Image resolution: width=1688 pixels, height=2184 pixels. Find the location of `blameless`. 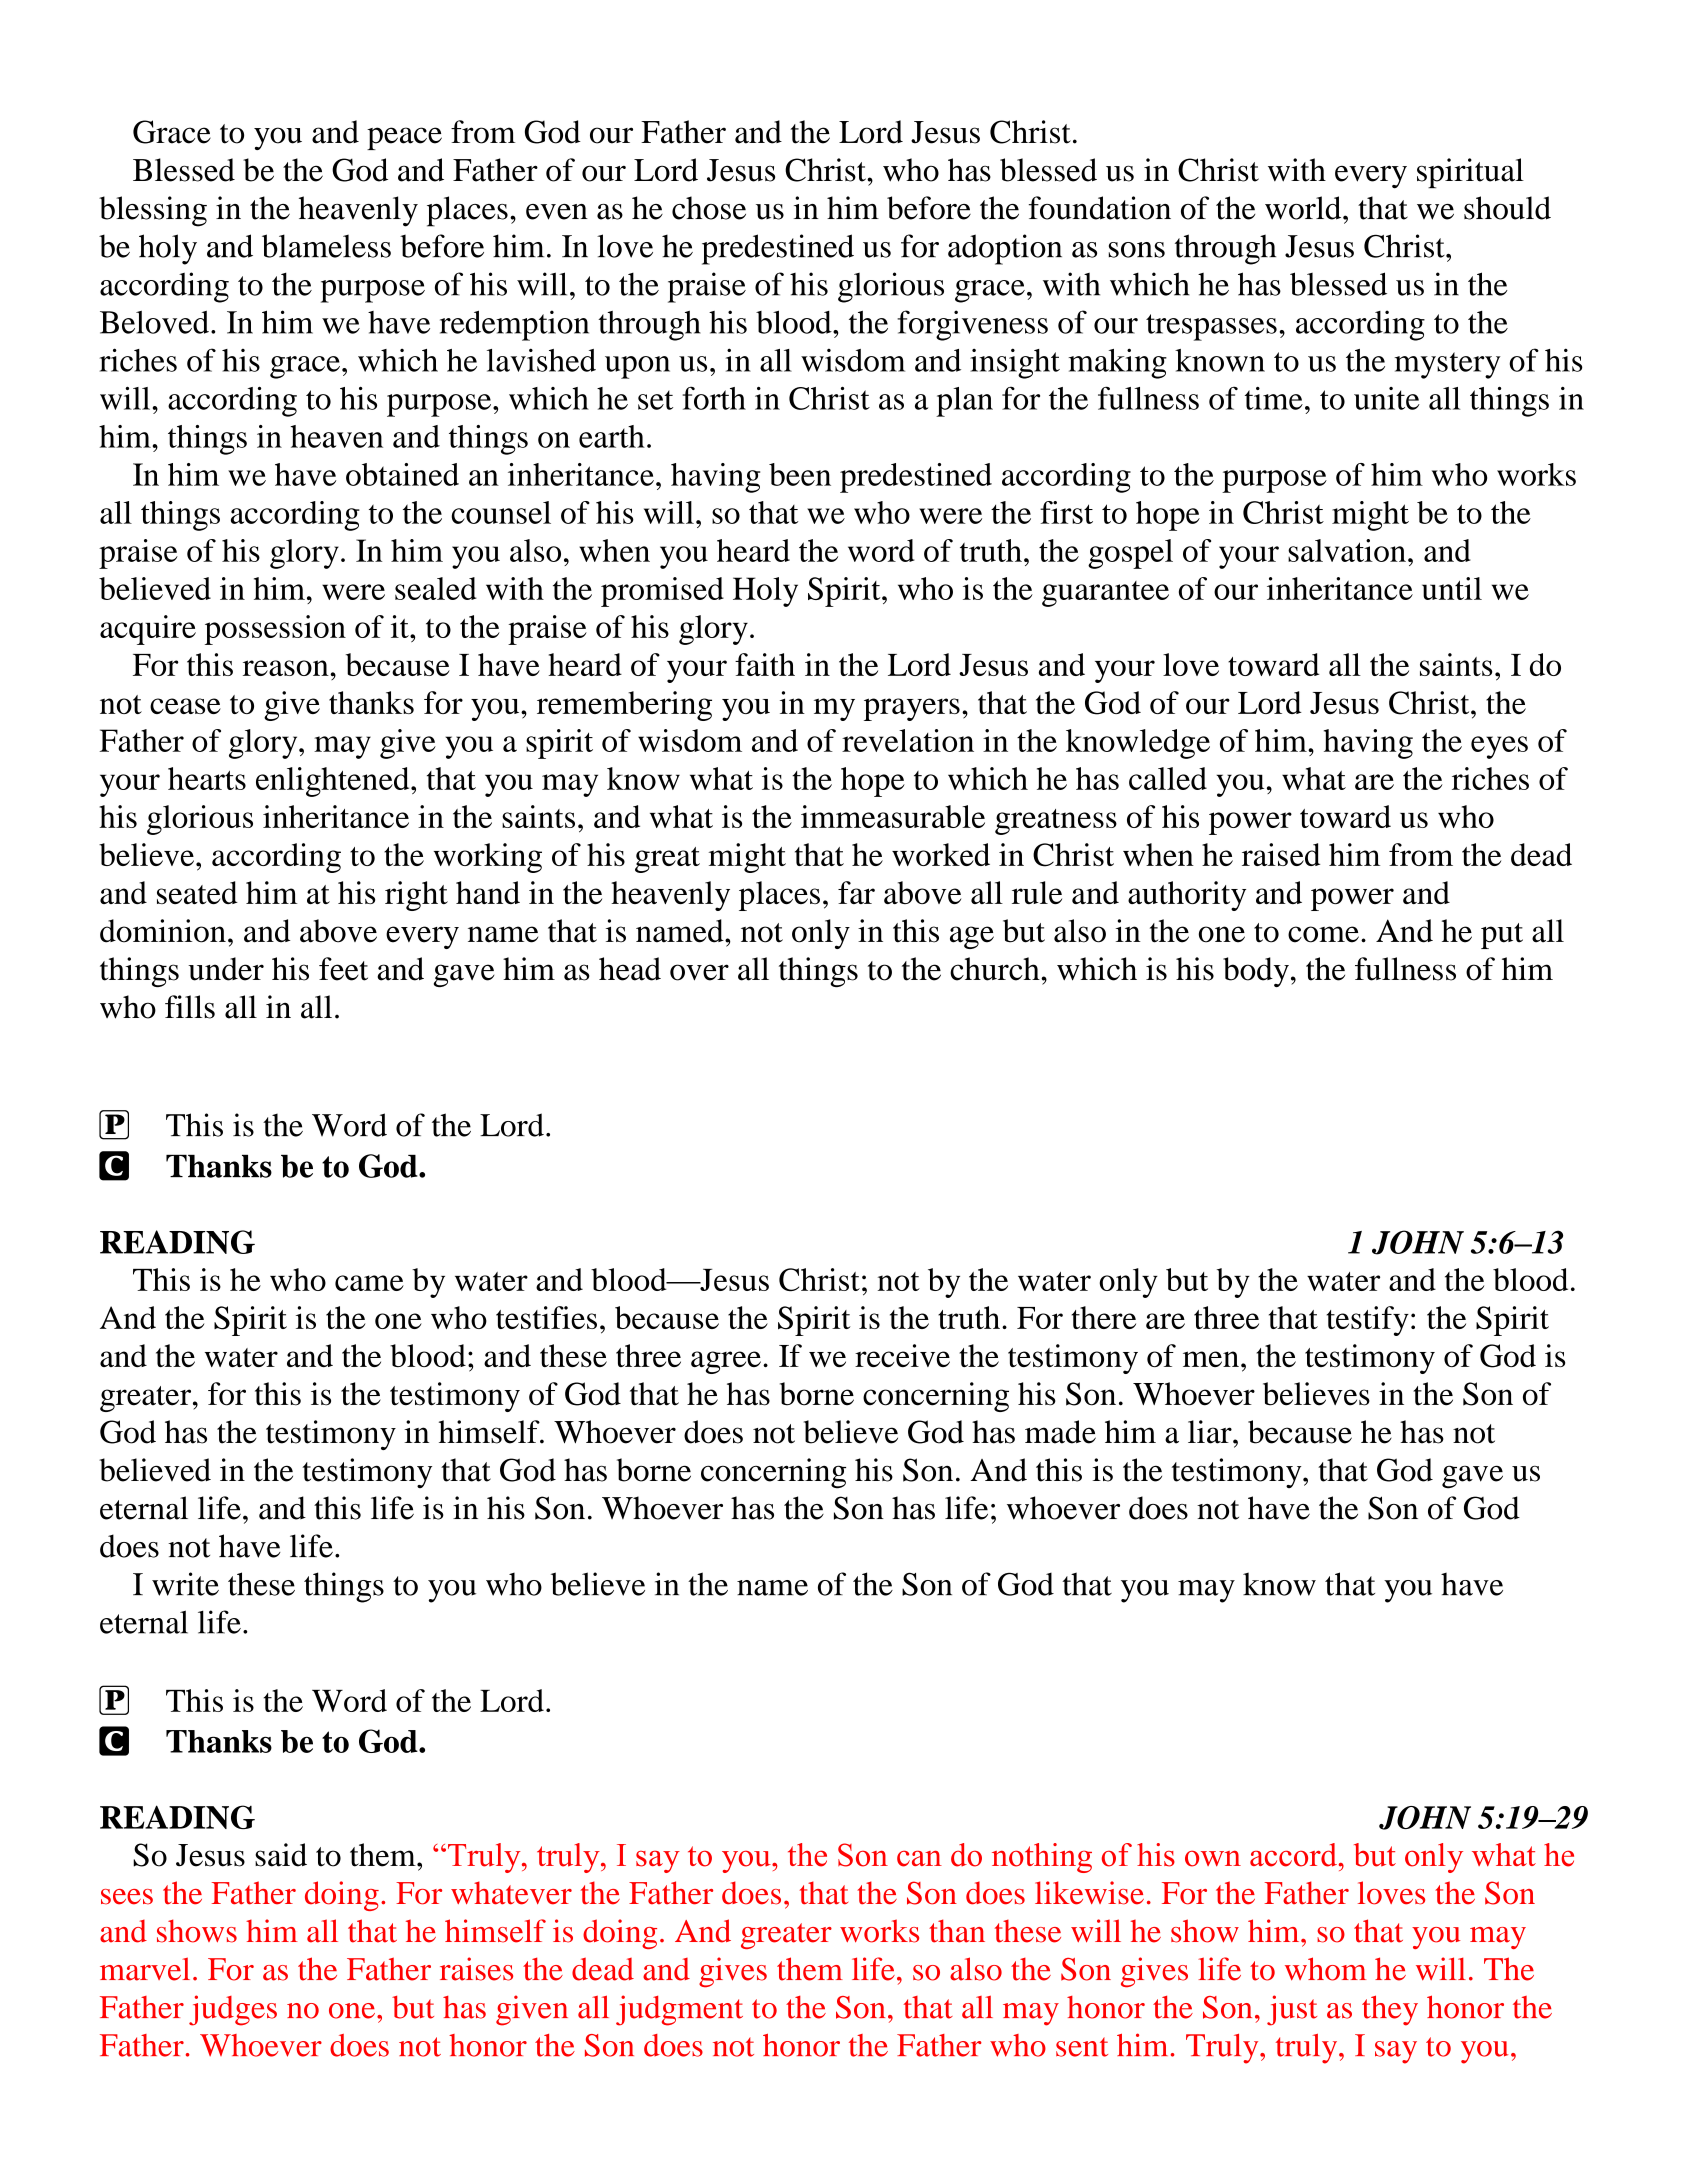

blameless is located at coordinates (326, 246).
